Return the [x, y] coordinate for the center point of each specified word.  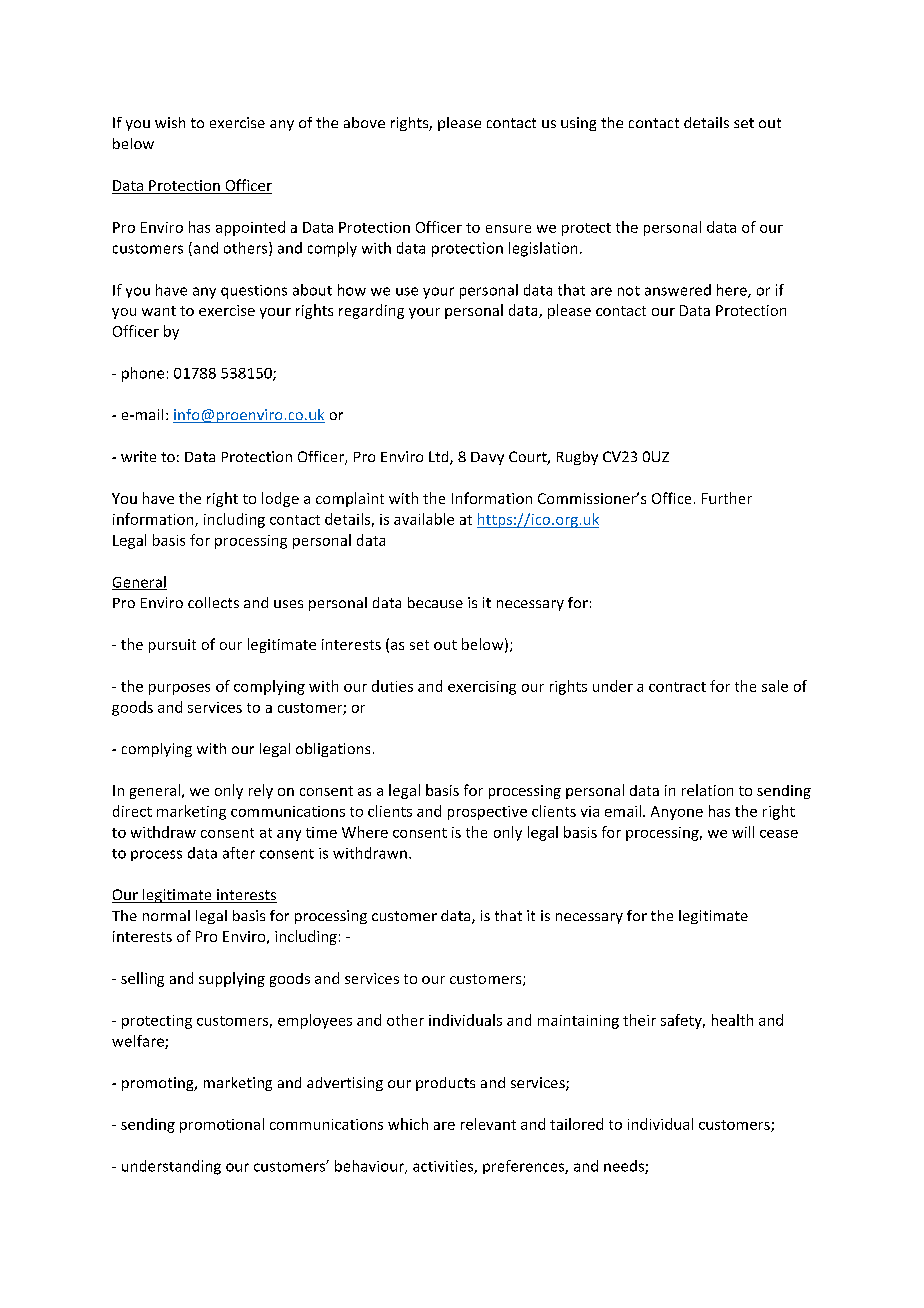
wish [170, 122]
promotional [222, 1125]
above [364, 122]
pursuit [172, 646]
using [578, 124]
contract [677, 687]
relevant [488, 1124]
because [435, 602]
